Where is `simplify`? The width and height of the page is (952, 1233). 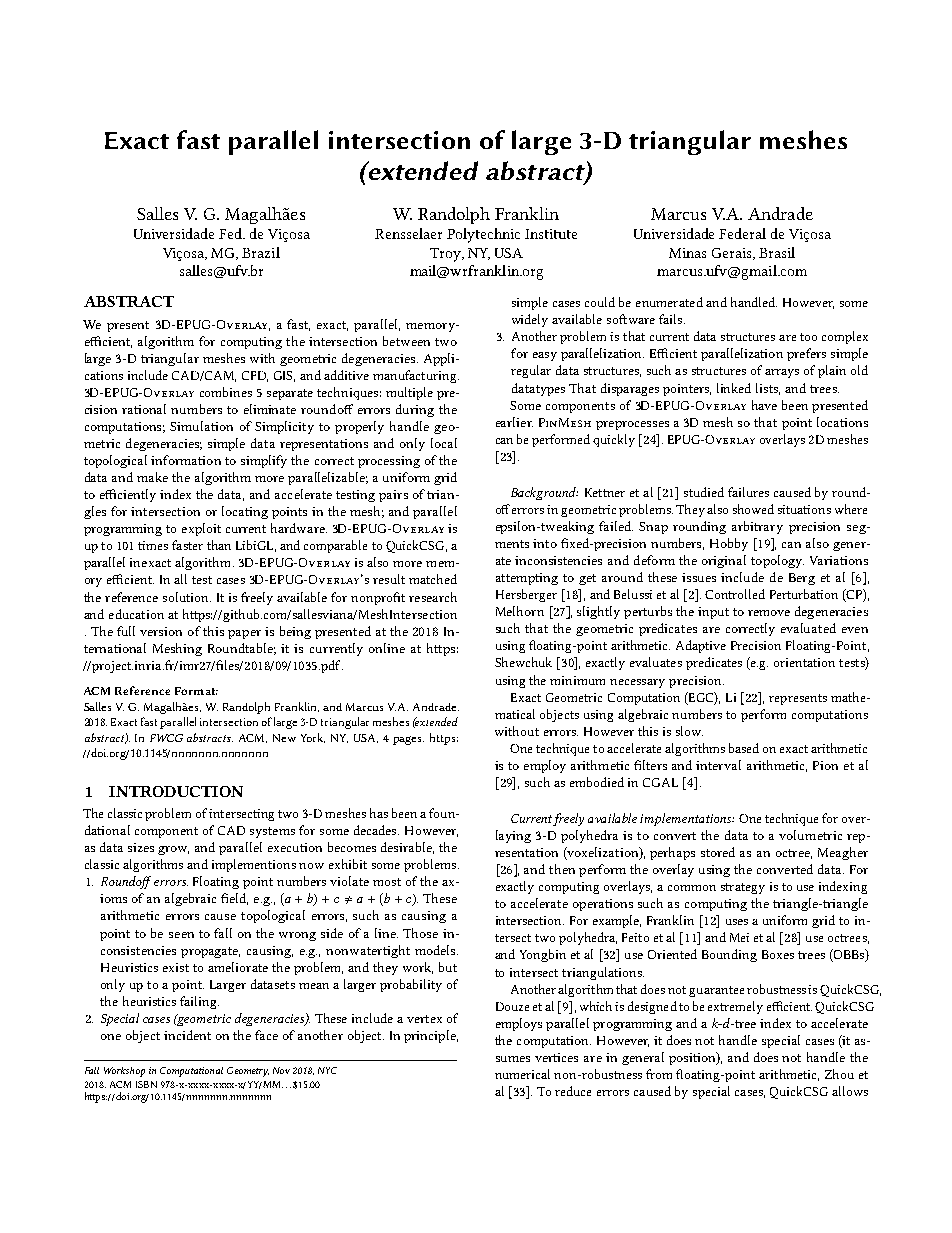
simplify is located at coordinates (264, 461).
